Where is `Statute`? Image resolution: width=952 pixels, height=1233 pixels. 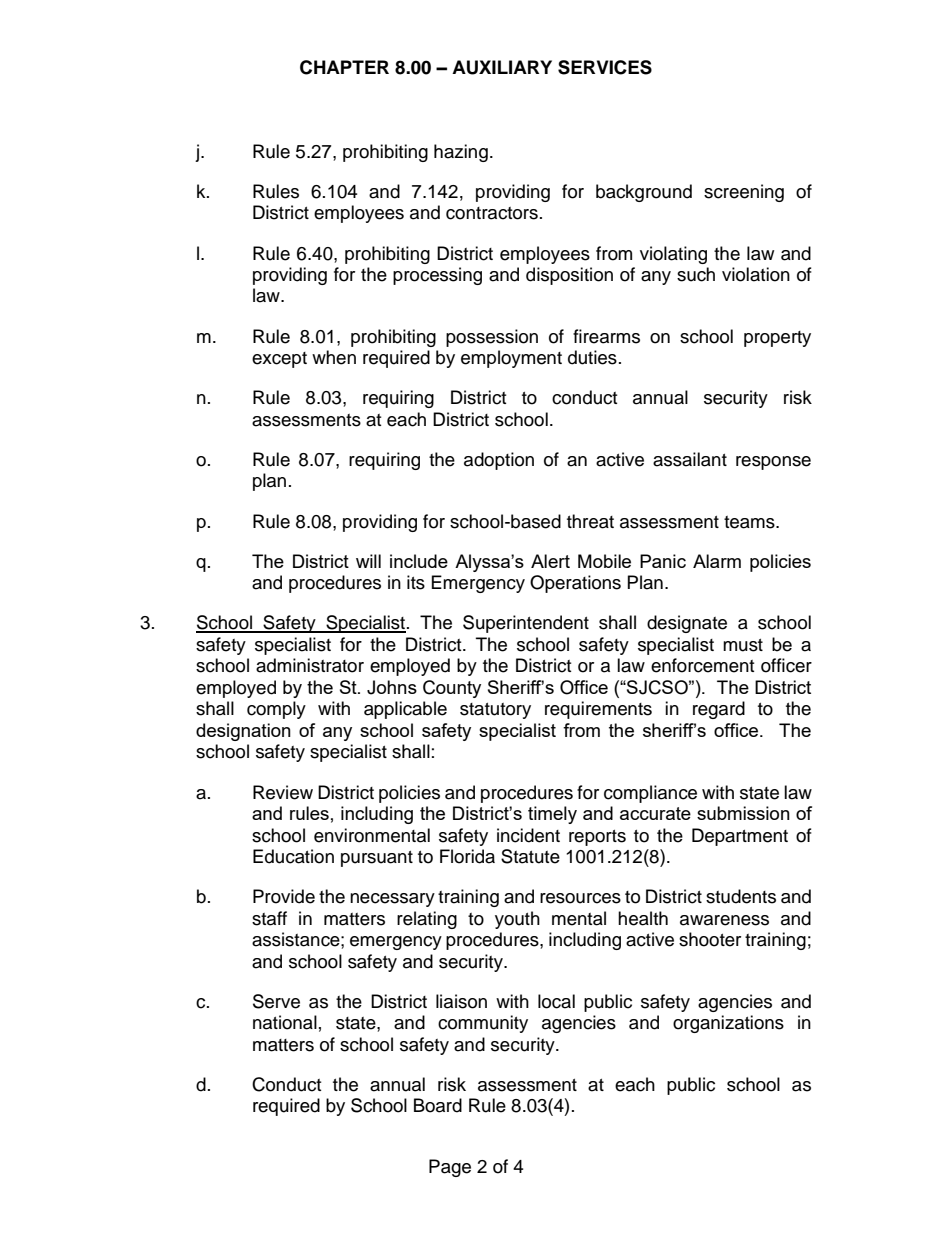 Statute is located at coordinates (530, 856).
